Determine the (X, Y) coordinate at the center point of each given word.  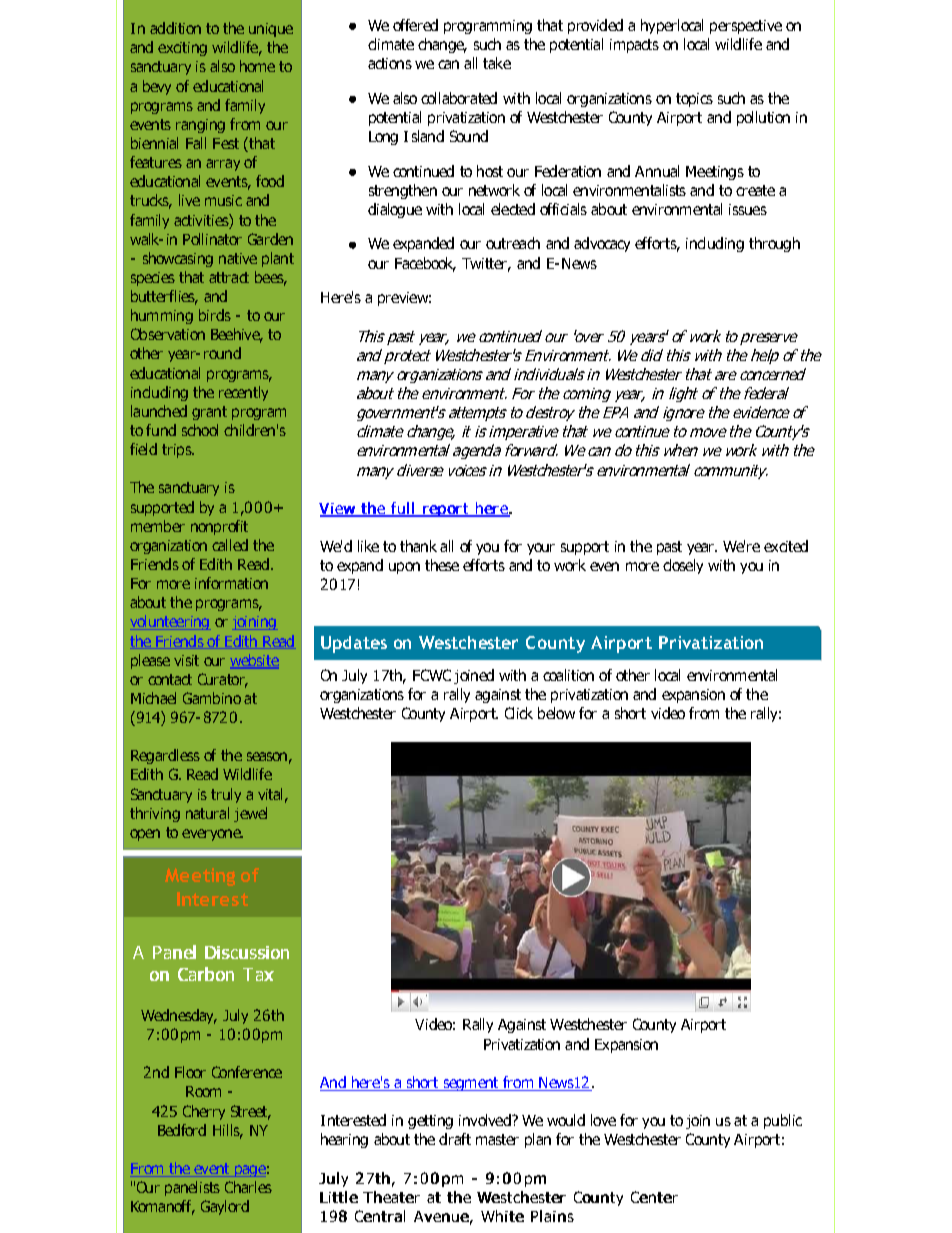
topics (694, 100)
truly (226, 795)
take (497, 63)
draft (455, 1139)
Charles (248, 1187)
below (556, 713)
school (200, 430)
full (403, 509)
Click (519, 713)
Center (654, 1197)
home (257, 66)
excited (786, 546)
